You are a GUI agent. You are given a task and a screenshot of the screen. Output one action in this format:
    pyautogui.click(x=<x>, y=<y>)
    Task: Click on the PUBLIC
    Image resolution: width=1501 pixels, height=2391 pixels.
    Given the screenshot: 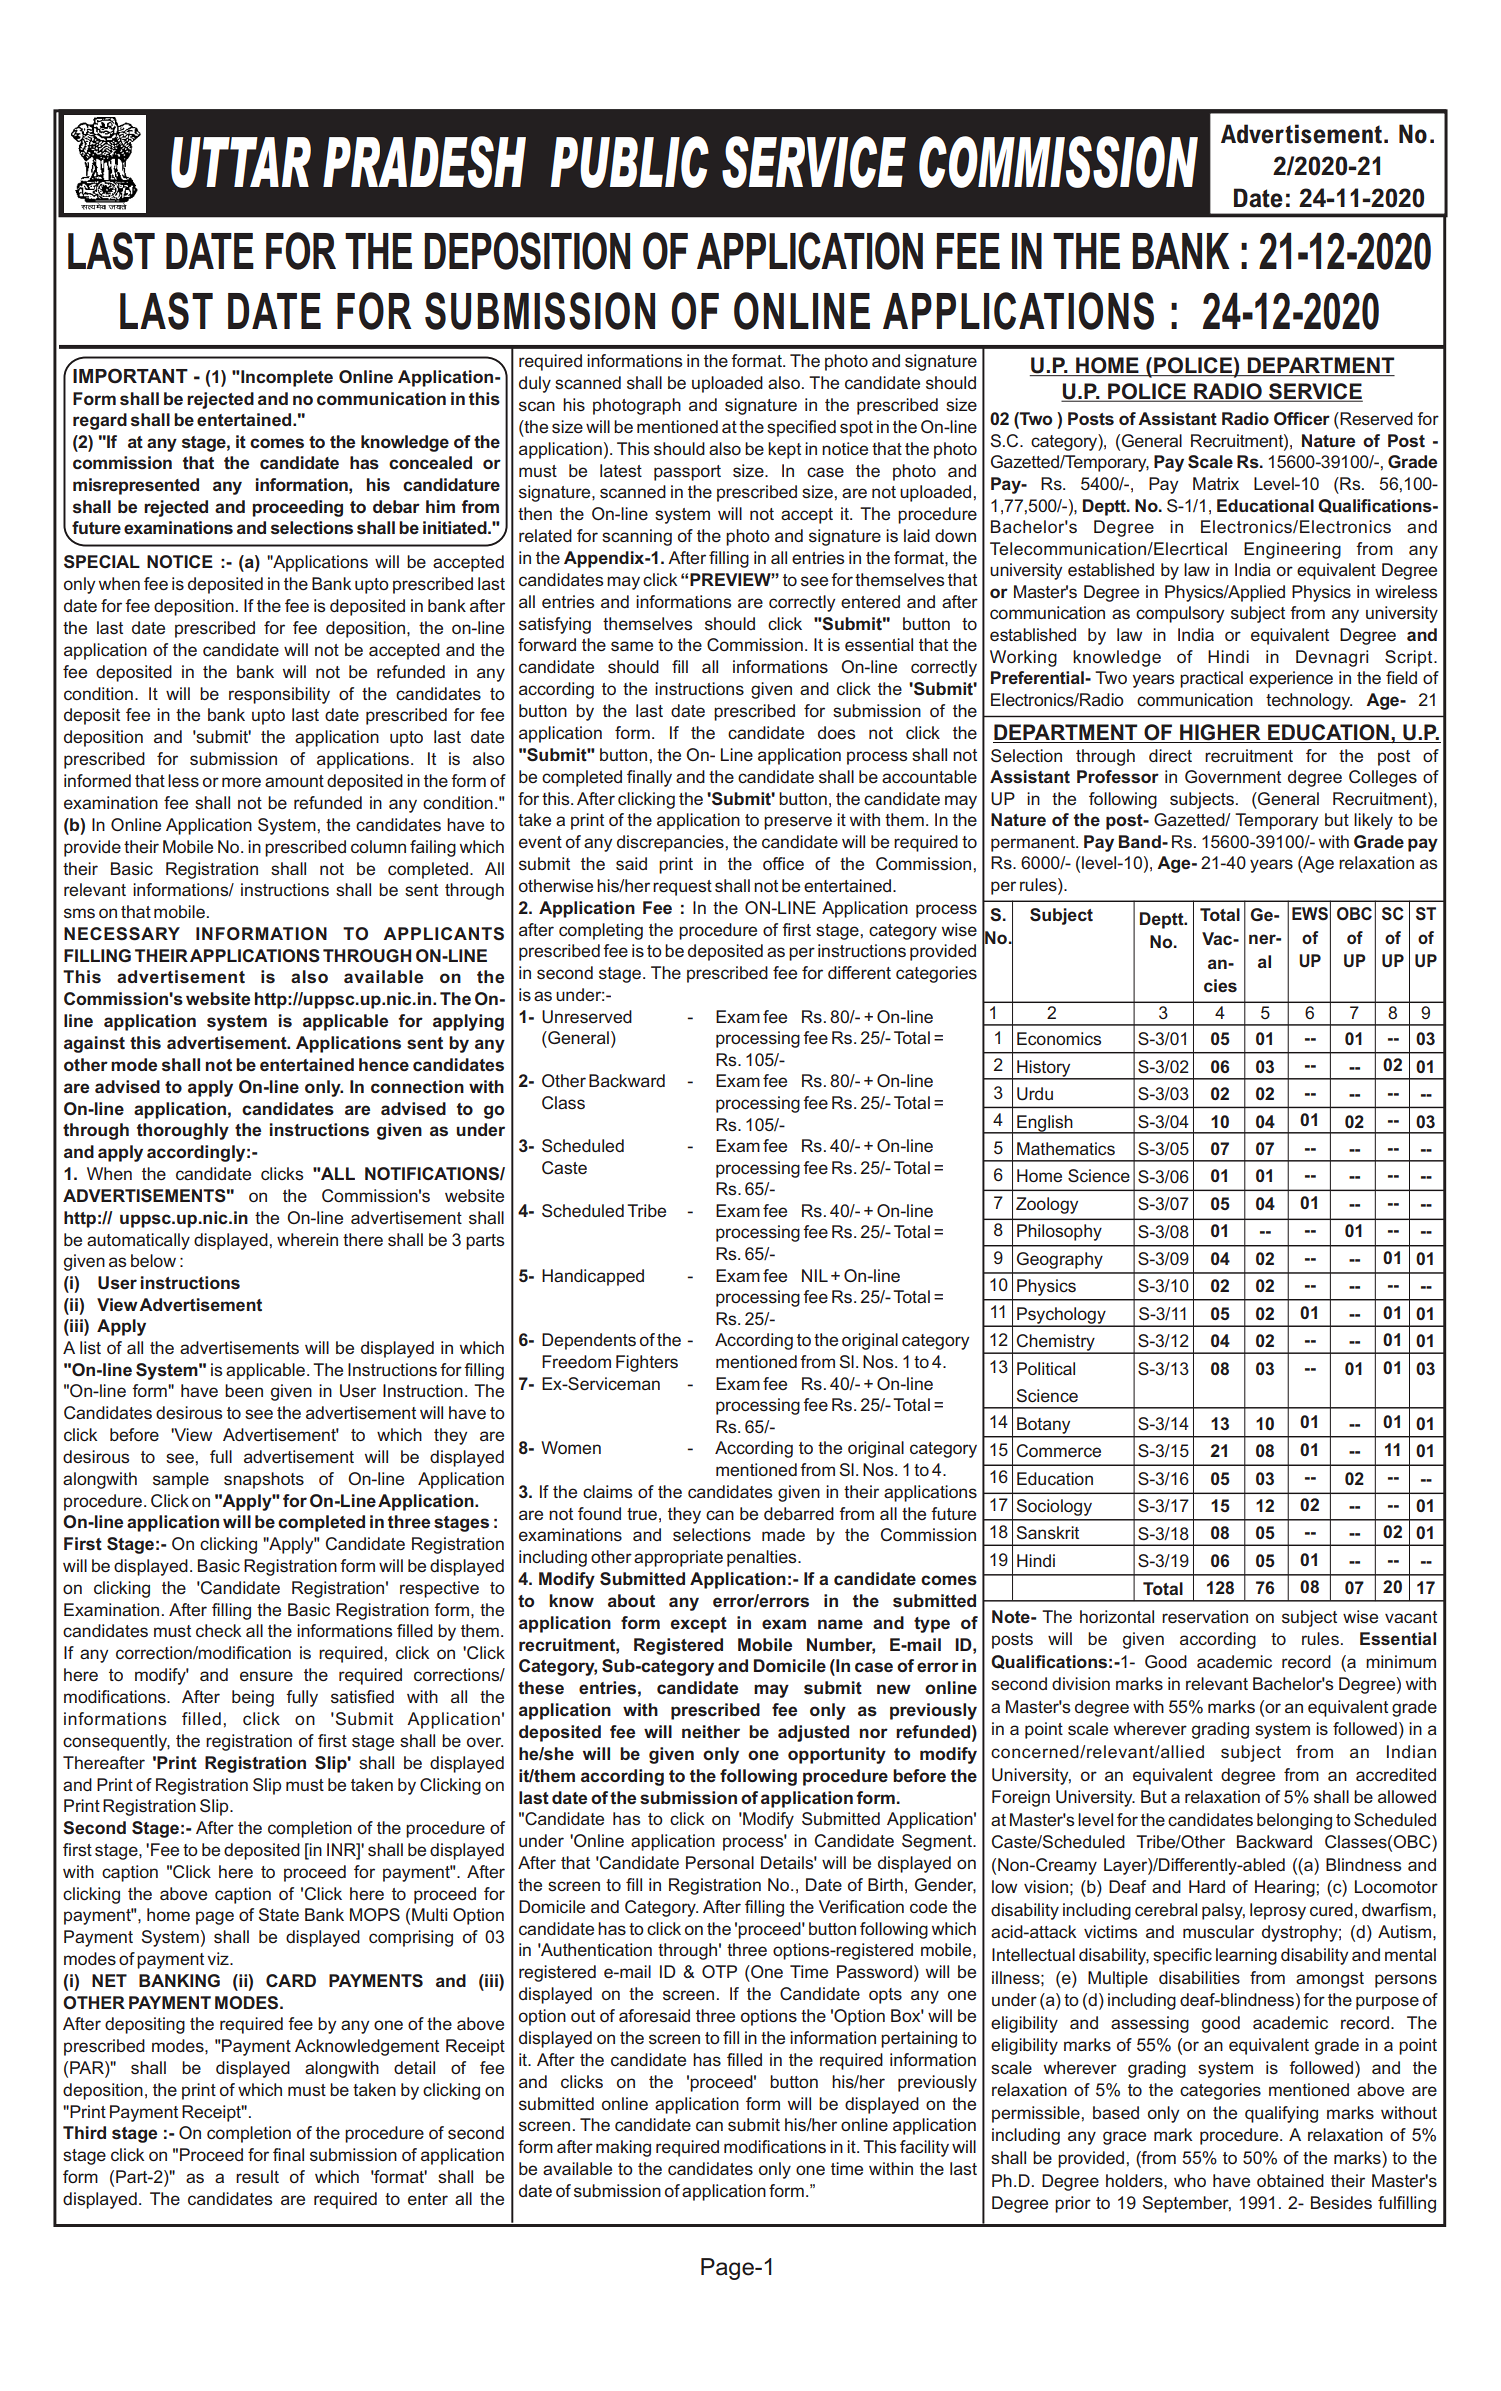 What is the action you would take?
    pyautogui.click(x=629, y=162)
